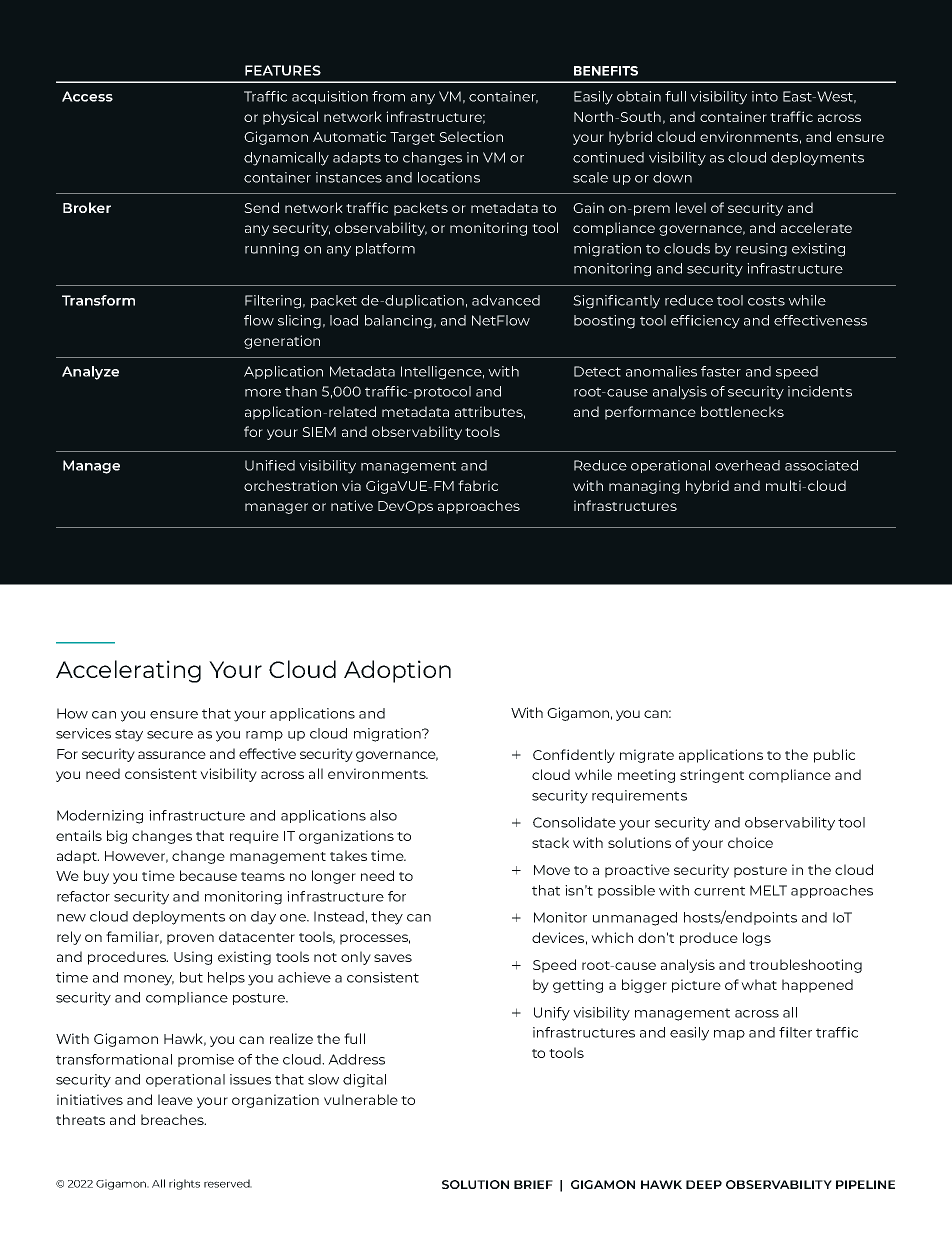  What do you see at coordinates (750, 842) in the image?
I see `choice` at bounding box center [750, 842].
